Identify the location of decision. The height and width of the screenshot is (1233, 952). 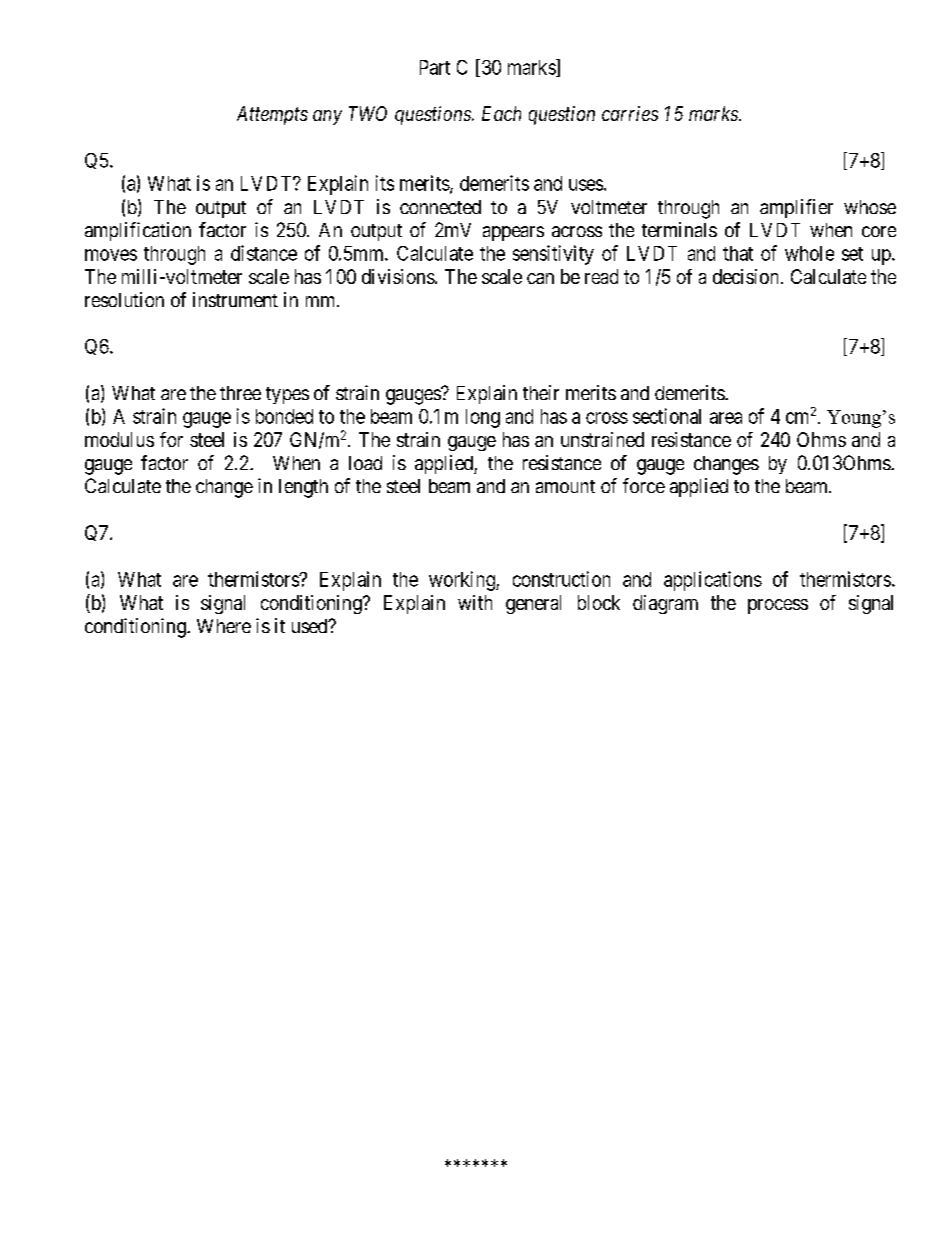
(745, 276).
